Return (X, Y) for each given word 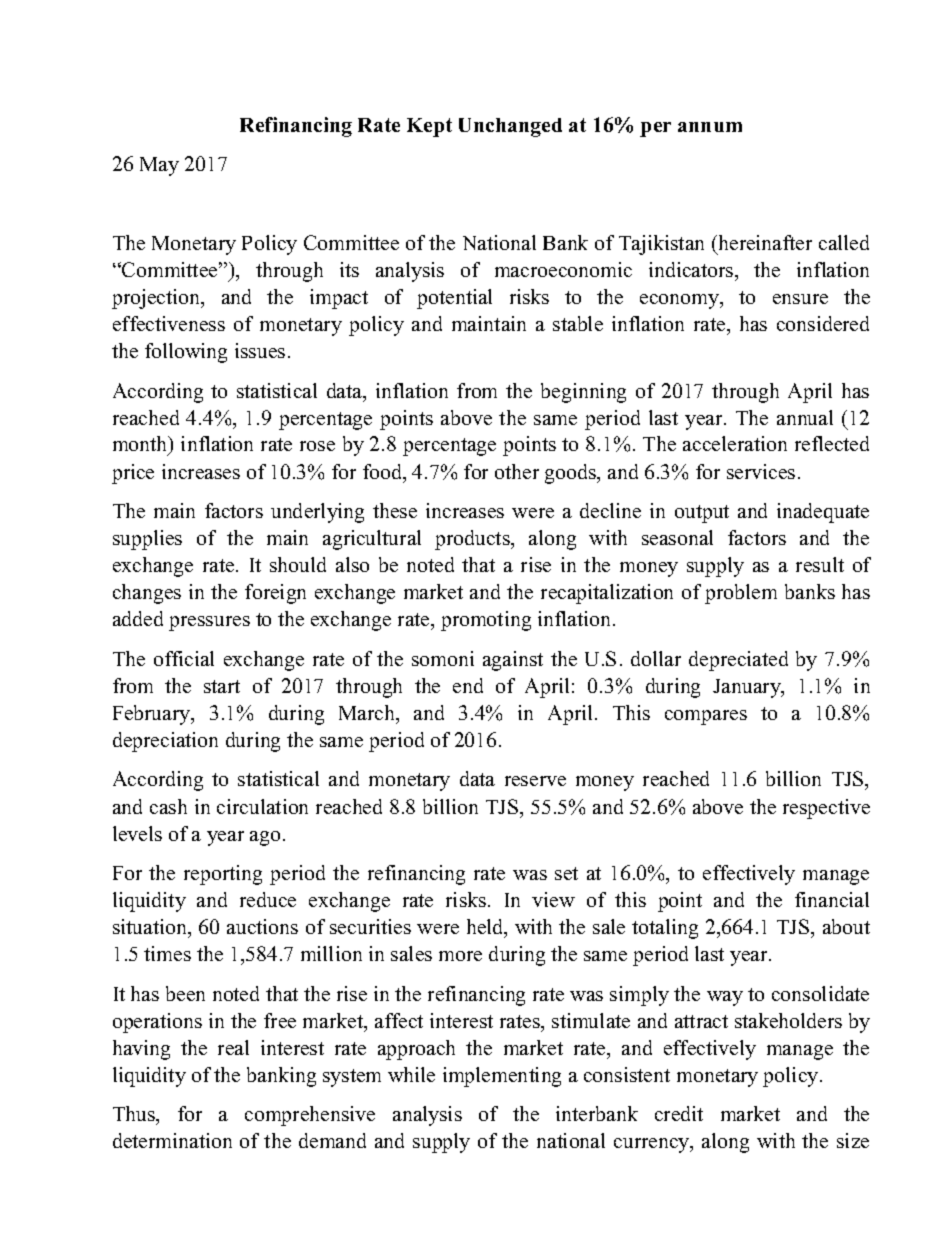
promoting (486, 621)
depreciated (738, 661)
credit (679, 1113)
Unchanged (510, 127)
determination (172, 1140)
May (159, 166)
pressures (209, 623)
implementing (502, 1077)
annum (710, 127)
